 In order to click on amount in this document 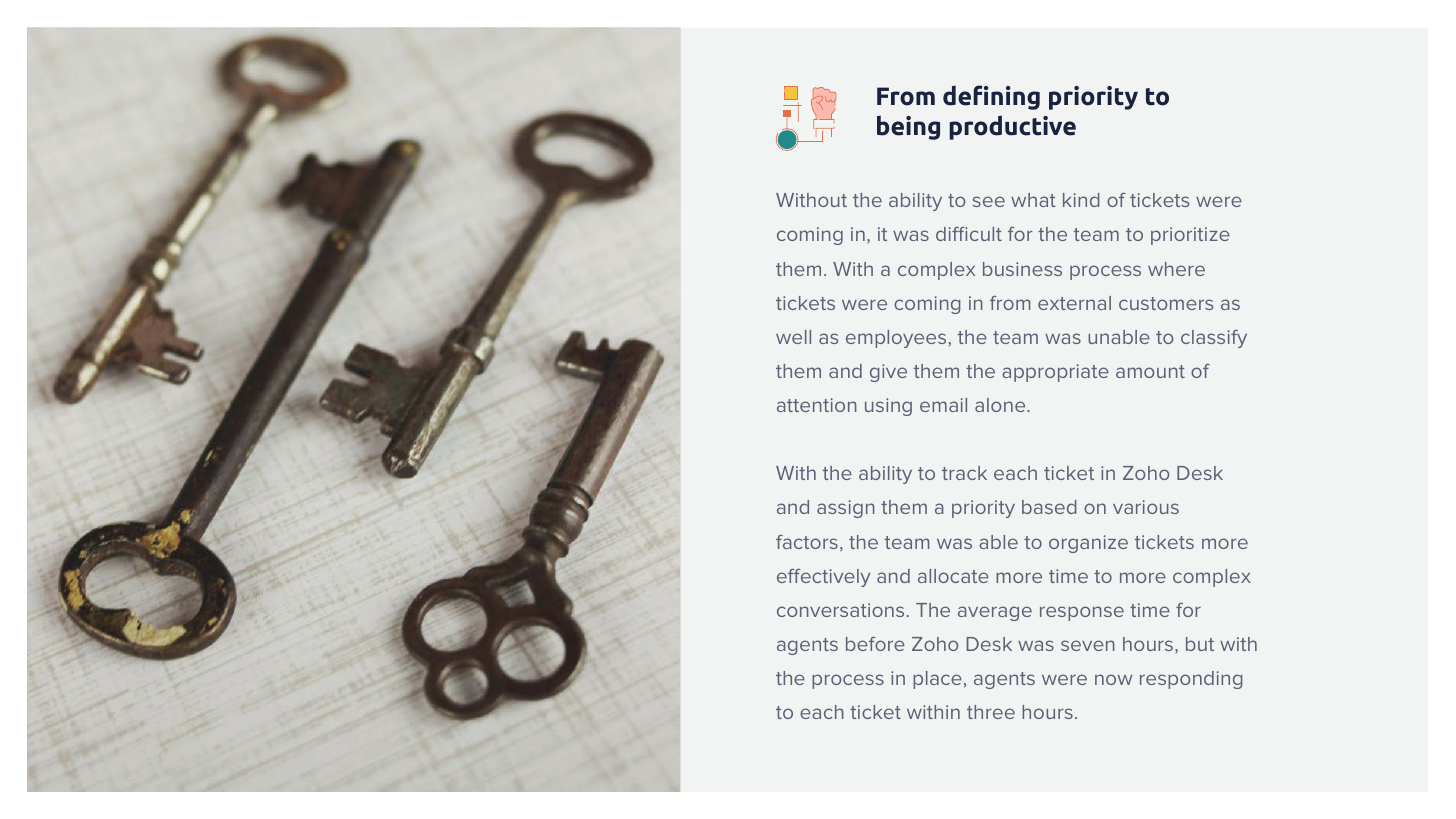, I will do `click(1150, 371)`.
